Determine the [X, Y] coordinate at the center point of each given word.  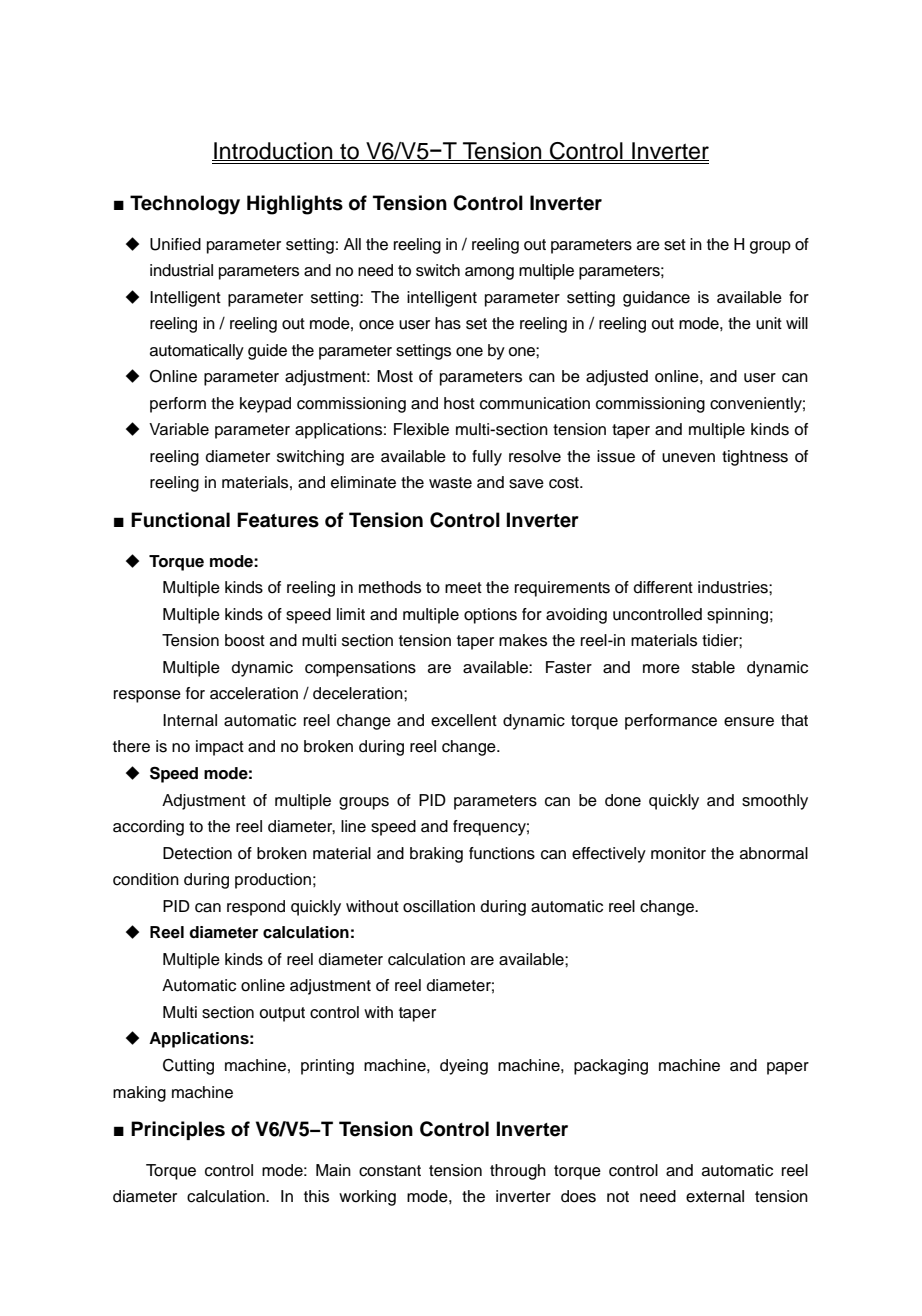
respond [256, 908]
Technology [185, 205]
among [489, 273]
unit [769, 323]
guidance [656, 299]
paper [788, 1068]
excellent [464, 720]
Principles [178, 1130]
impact [220, 748]
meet [463, 588]
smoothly [775, 802]
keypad [265, 405]
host [459, 403]
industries [734, 587]
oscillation [439, 906]
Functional [180, 520]
